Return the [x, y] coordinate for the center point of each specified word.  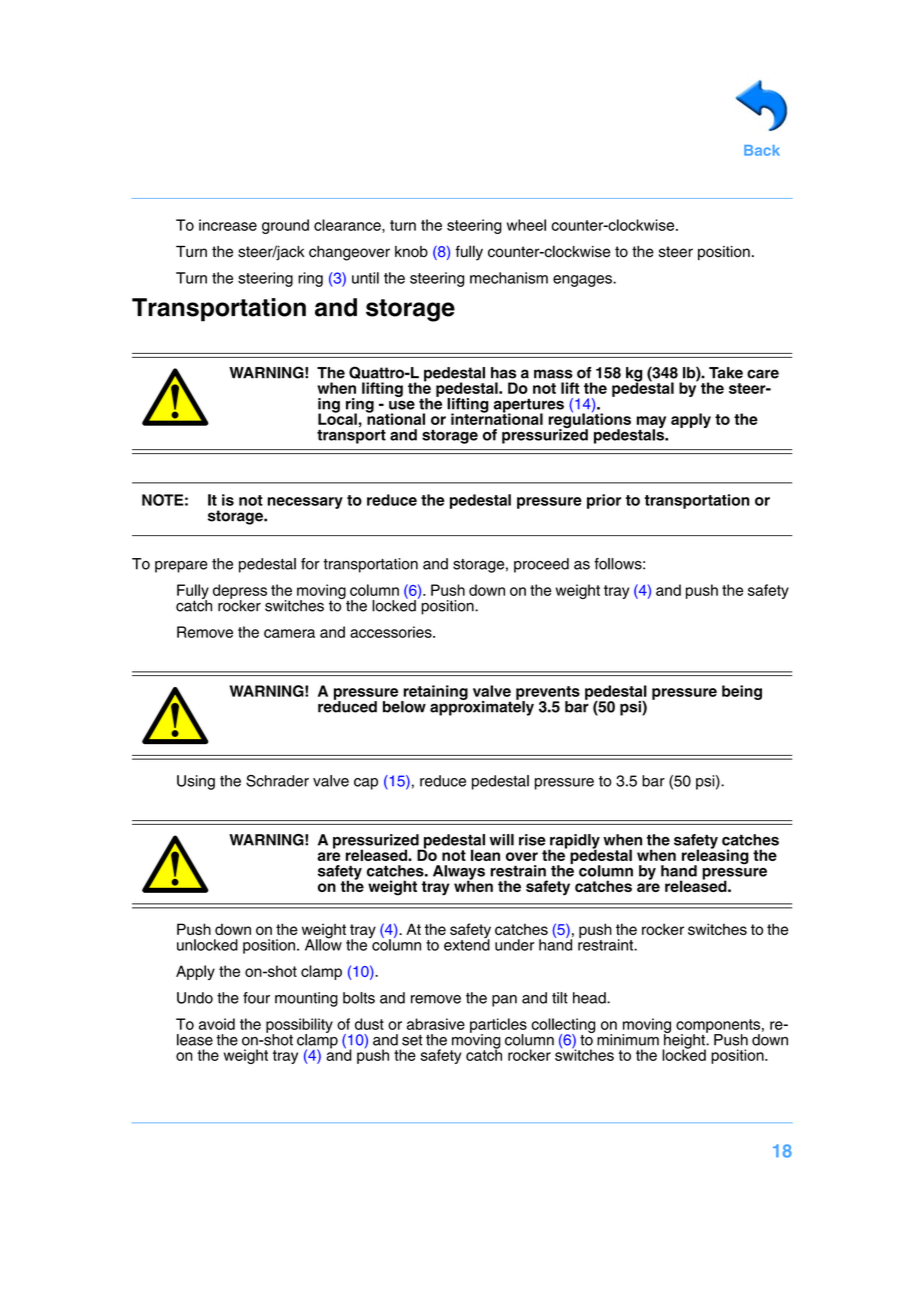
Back [762, 150]
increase [228, 225]
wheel [526, 225]
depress [240, 592]
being [742, 692]
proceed [541, 565]
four [256, 998]
